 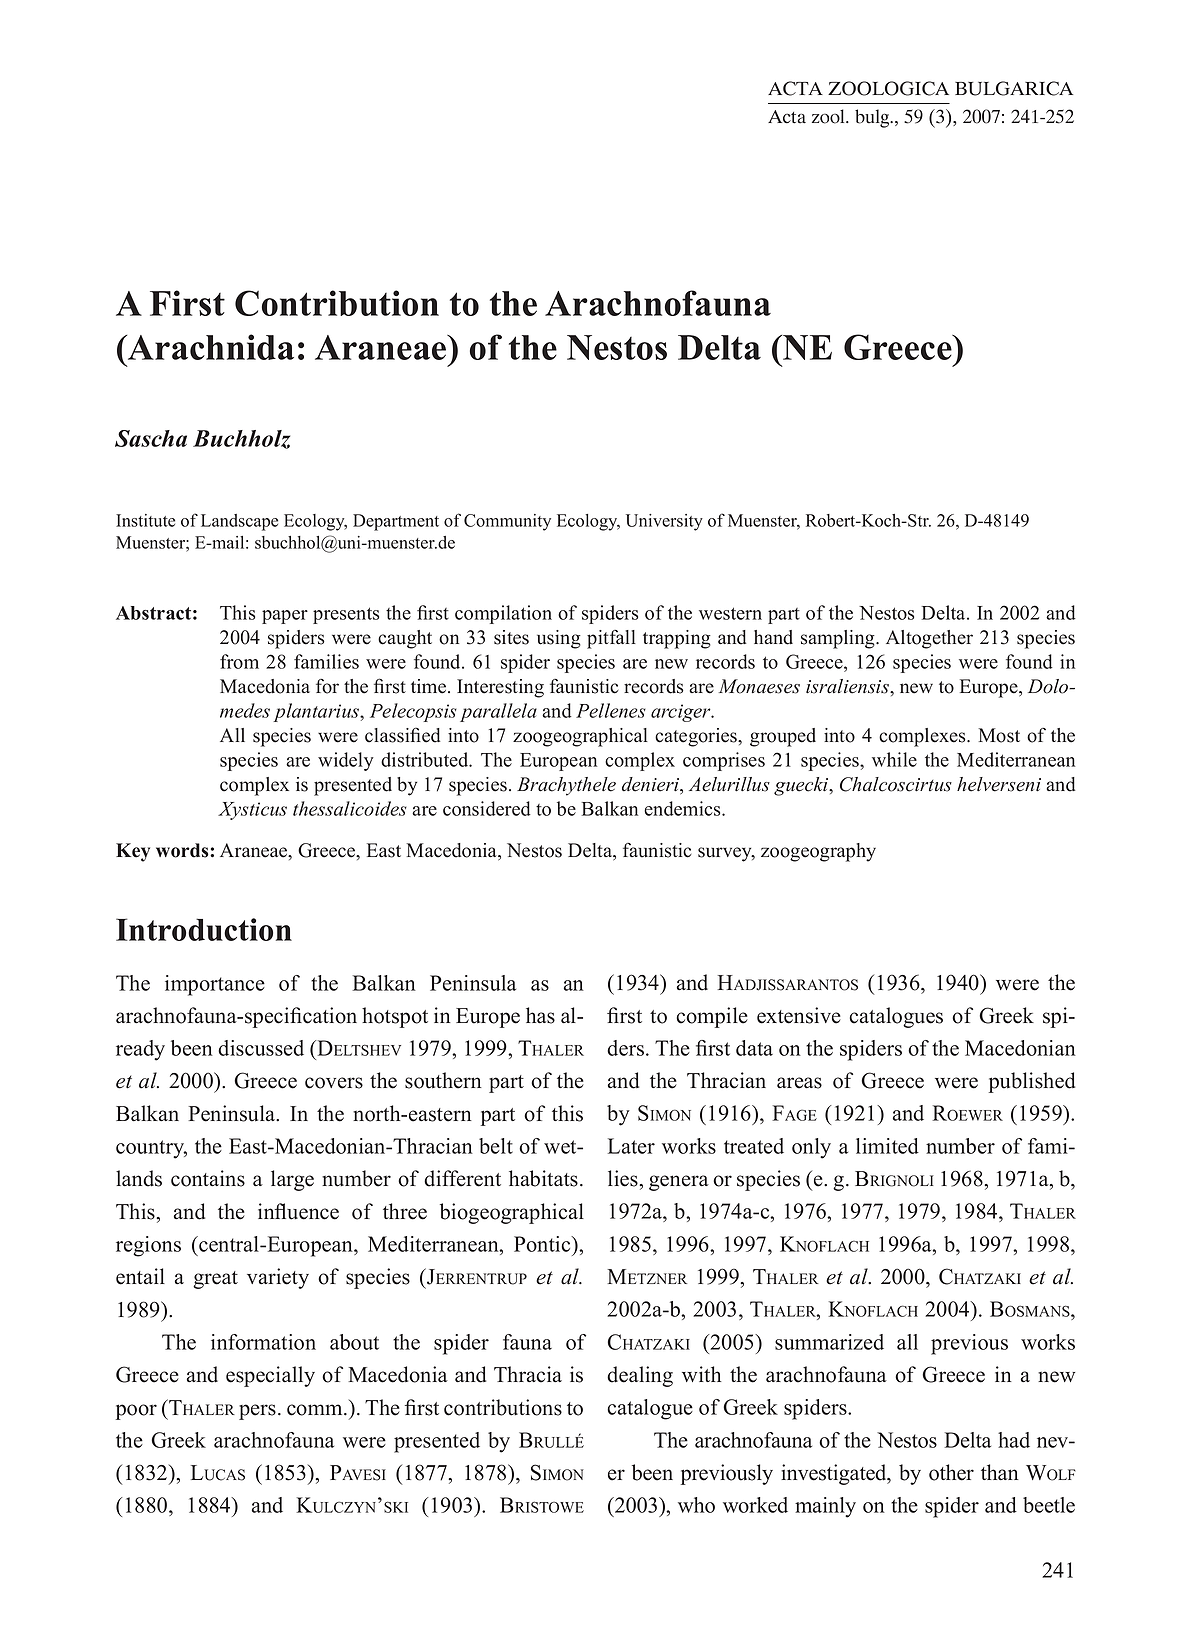 What do you see at coordinates (829, 1342) in the image?
I see `summarized` at bounding box center [829, 1342].
